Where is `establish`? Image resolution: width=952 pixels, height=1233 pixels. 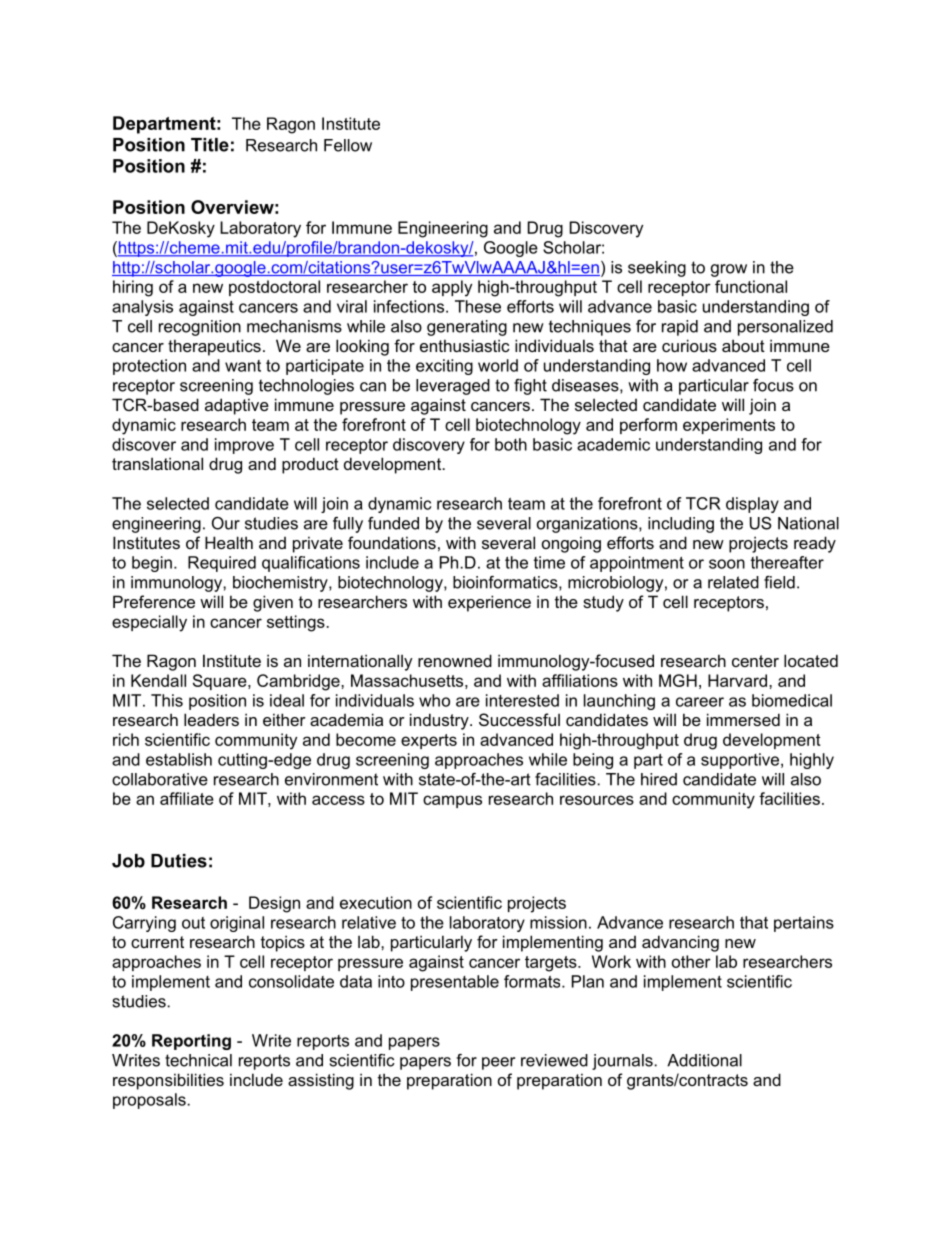 establish is located at coordinates (179, 759).
